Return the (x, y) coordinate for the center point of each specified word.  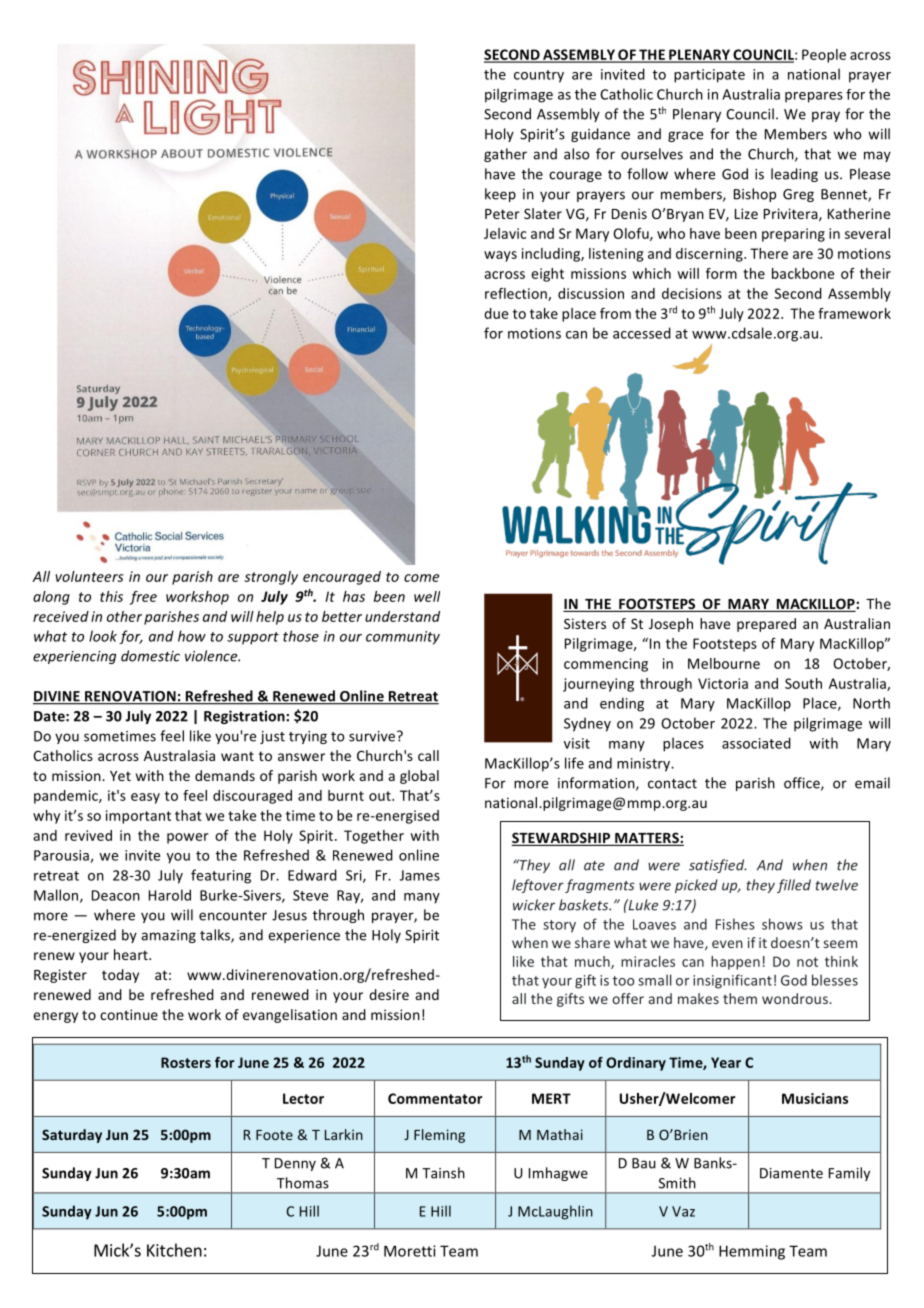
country (539, 76)
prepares (814, 97)
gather (505, 155)
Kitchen (174, 1250)
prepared (766, 625)
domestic (150, 656)
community (403, 638)
